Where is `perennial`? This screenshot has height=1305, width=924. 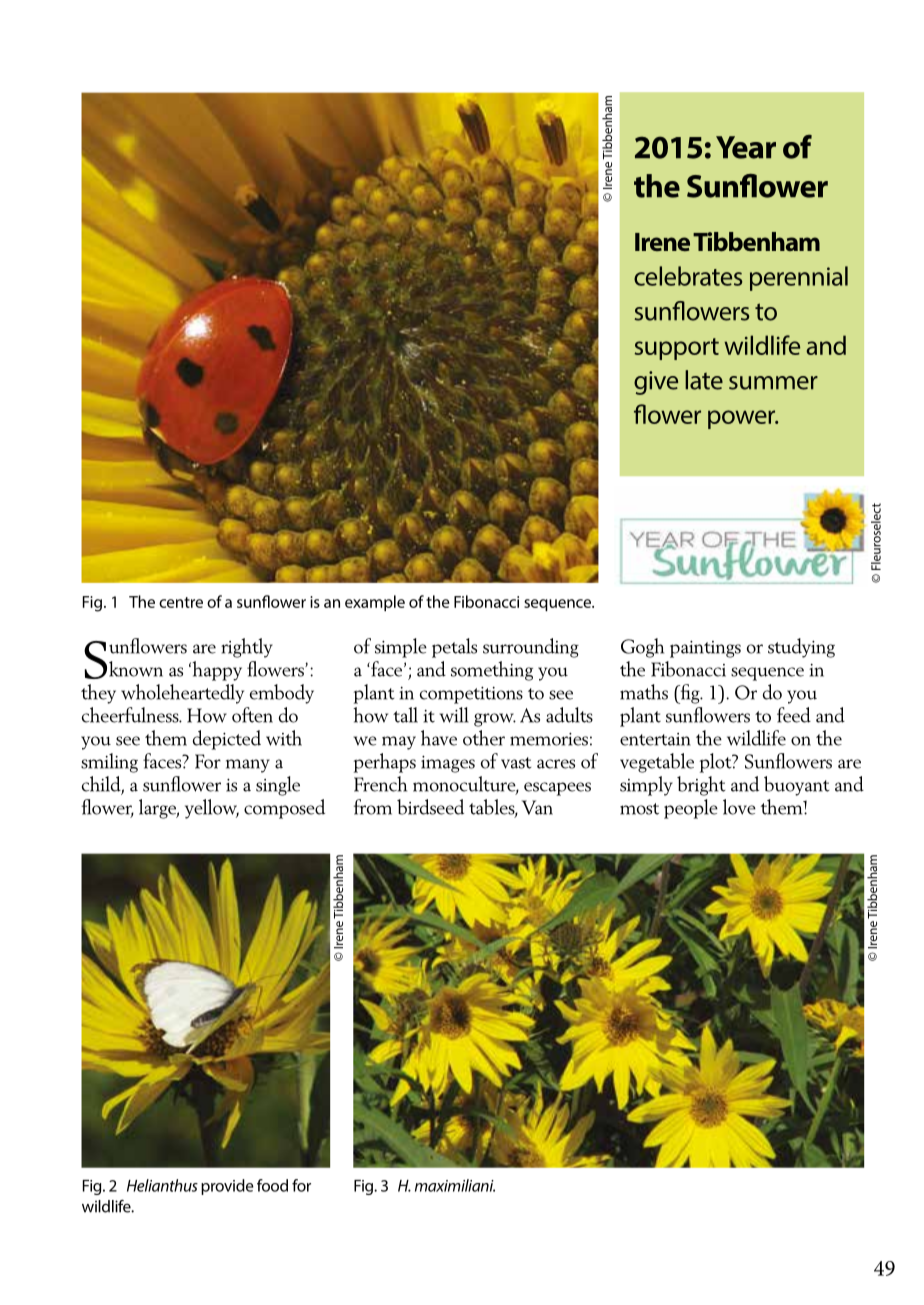
perennial is located at coordinates (799, 278).
